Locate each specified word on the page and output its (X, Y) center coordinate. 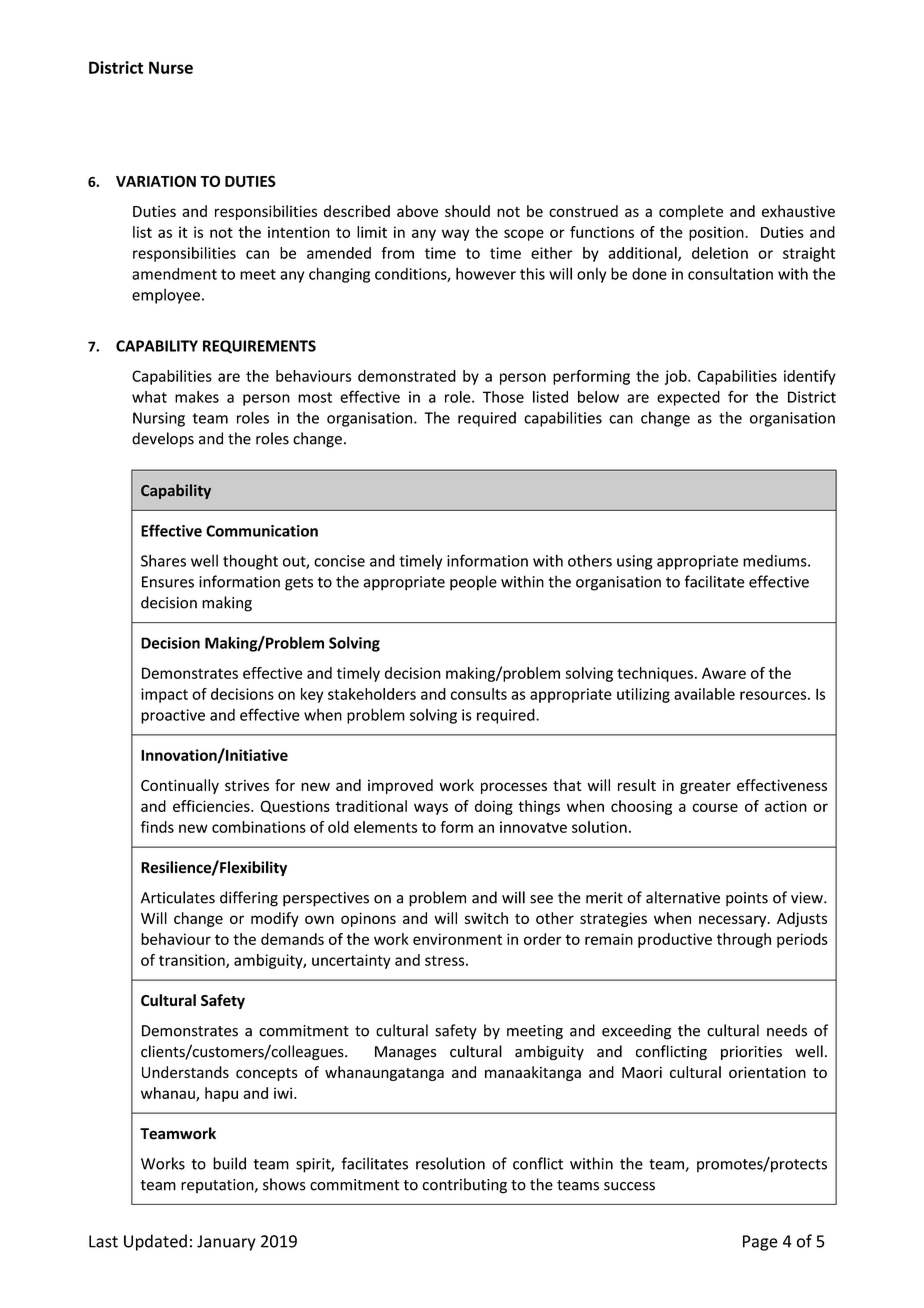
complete (691, 212)
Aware (724, 673)
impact (164, 695)
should (467, 211)
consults (479, 694)
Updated (155, 1242)
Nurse (171, 67)
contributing (464, 1186)
